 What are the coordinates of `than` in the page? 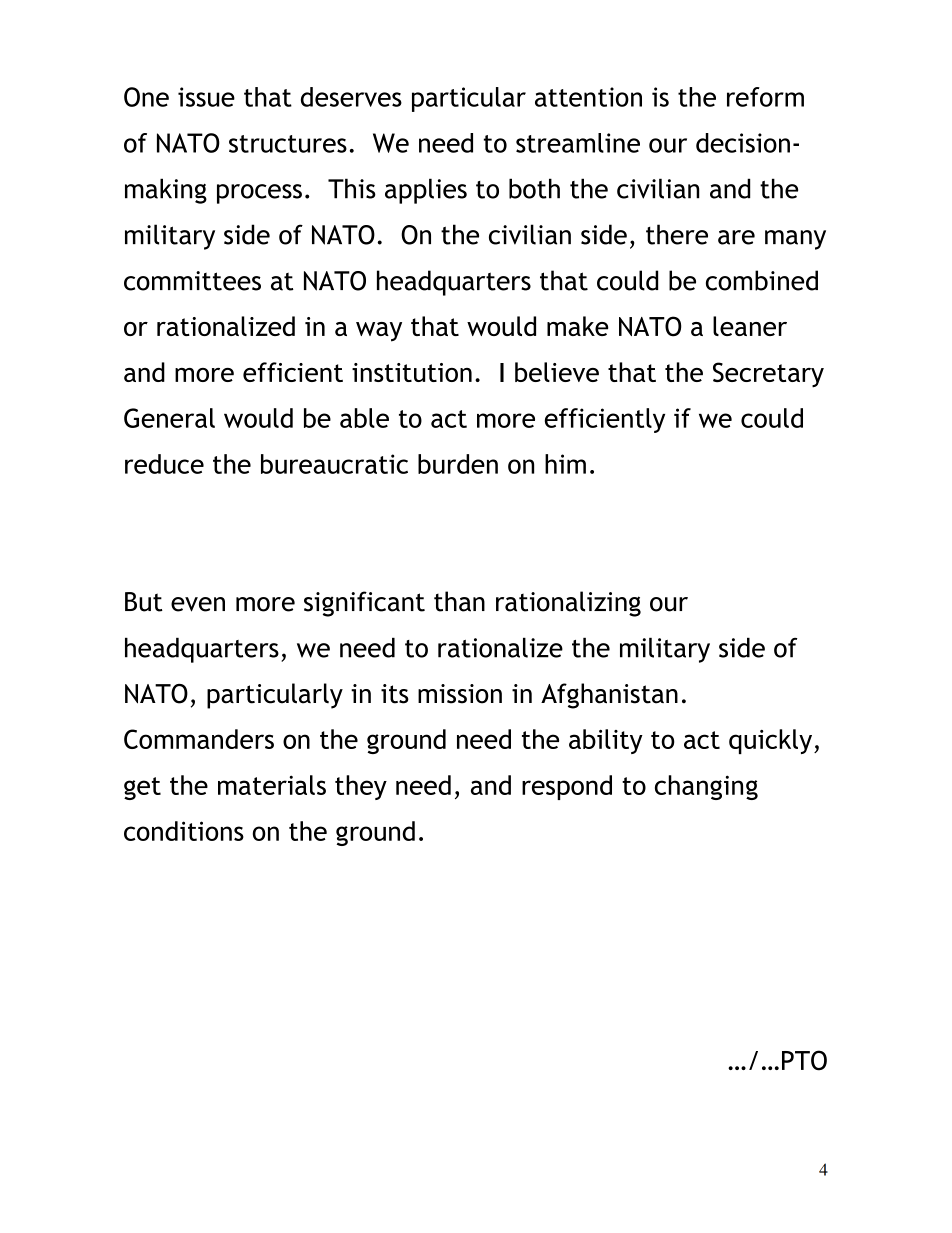 It's located at (459, 601).
